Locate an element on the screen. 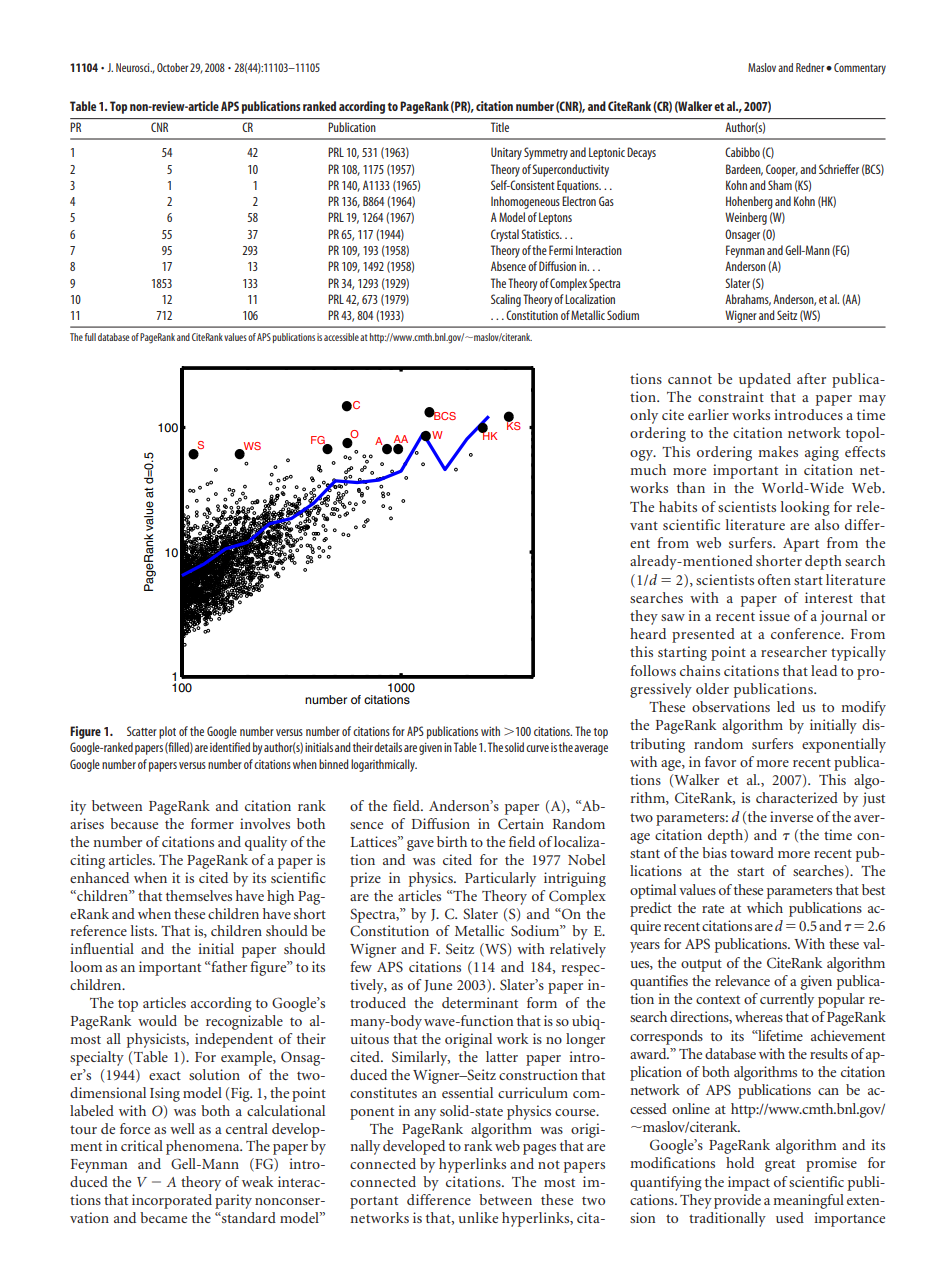 The width and height of the screenshot is (952, 1275). Title is located at coordinates (500, 127).
